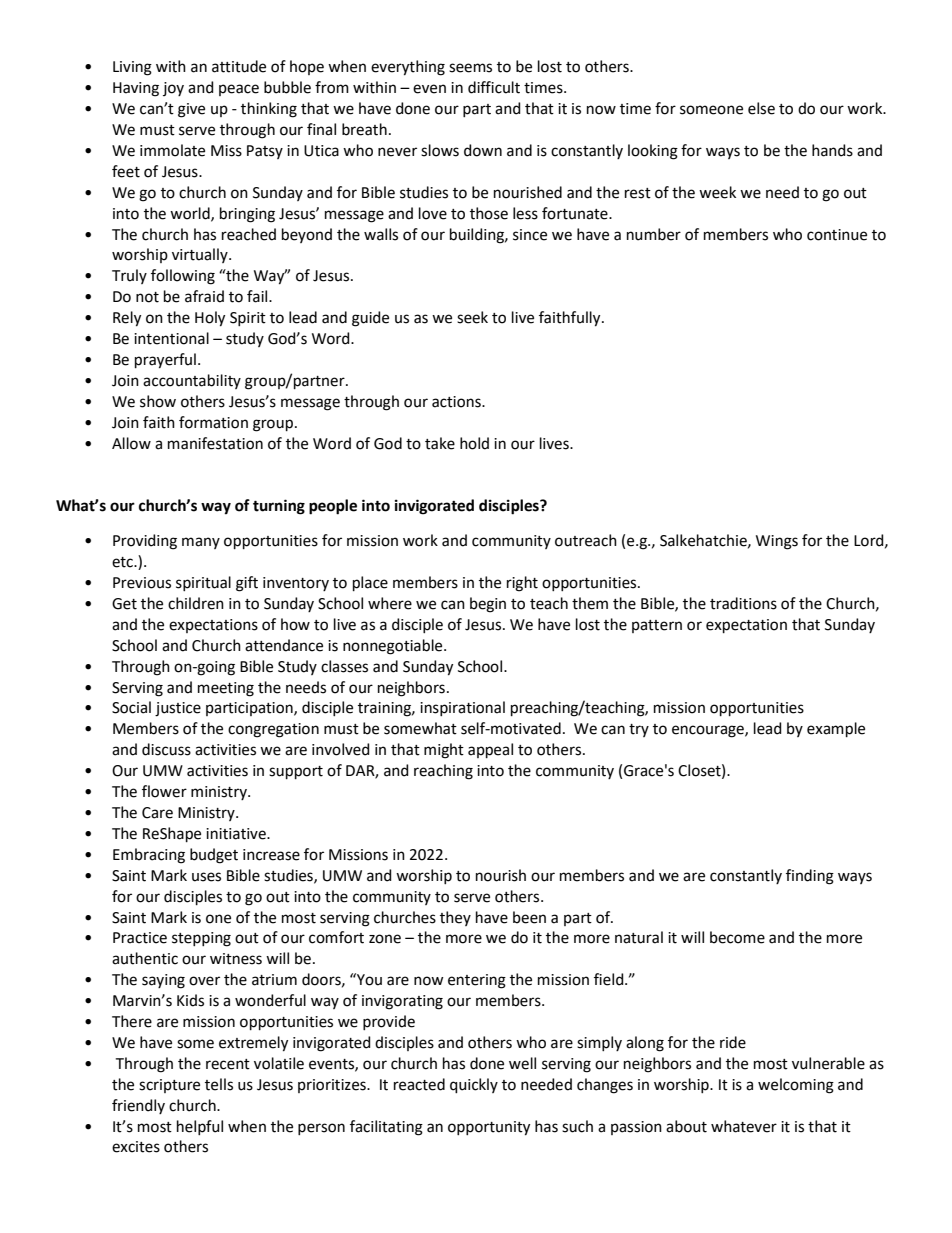 Image resolution: width=952 pixels, height=1233 pixels. What do you see at coordinates (164, 791) in the screenshot?
I see `flower` at bounding box center [164, 791].
